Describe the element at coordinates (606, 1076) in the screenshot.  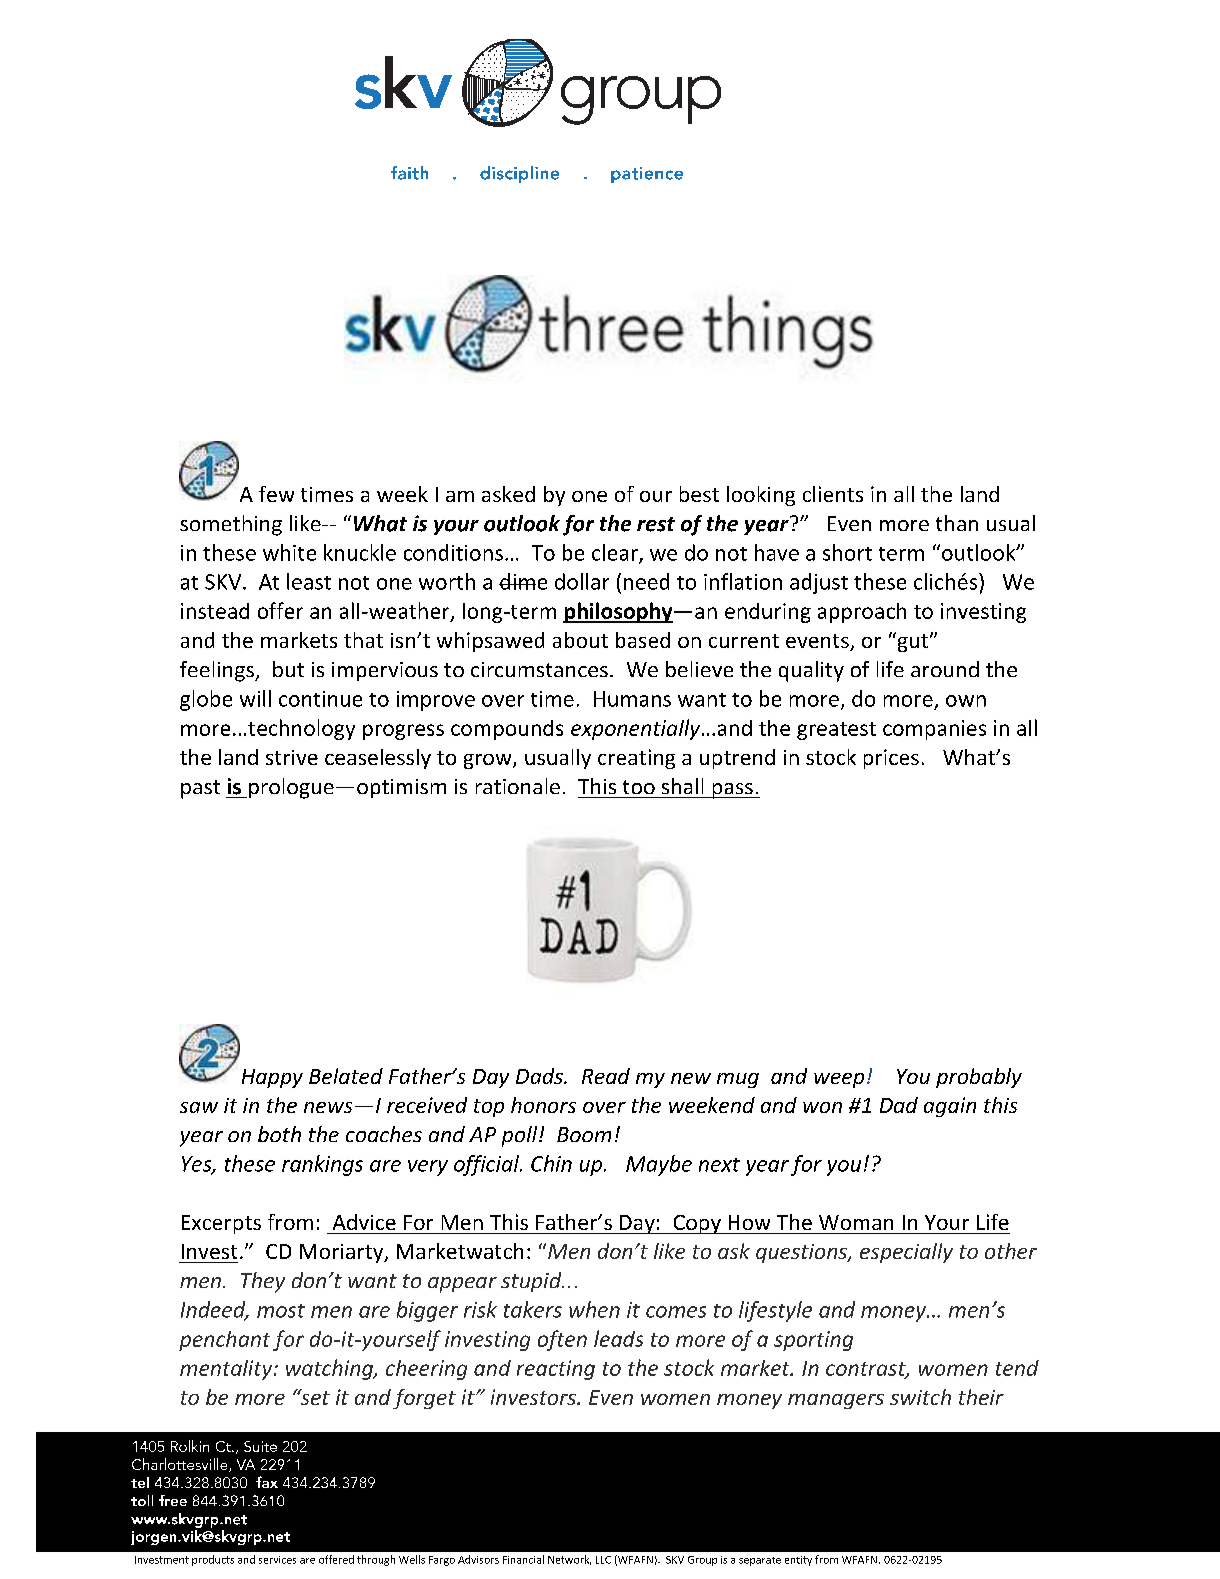
I see `Read` at that location.
